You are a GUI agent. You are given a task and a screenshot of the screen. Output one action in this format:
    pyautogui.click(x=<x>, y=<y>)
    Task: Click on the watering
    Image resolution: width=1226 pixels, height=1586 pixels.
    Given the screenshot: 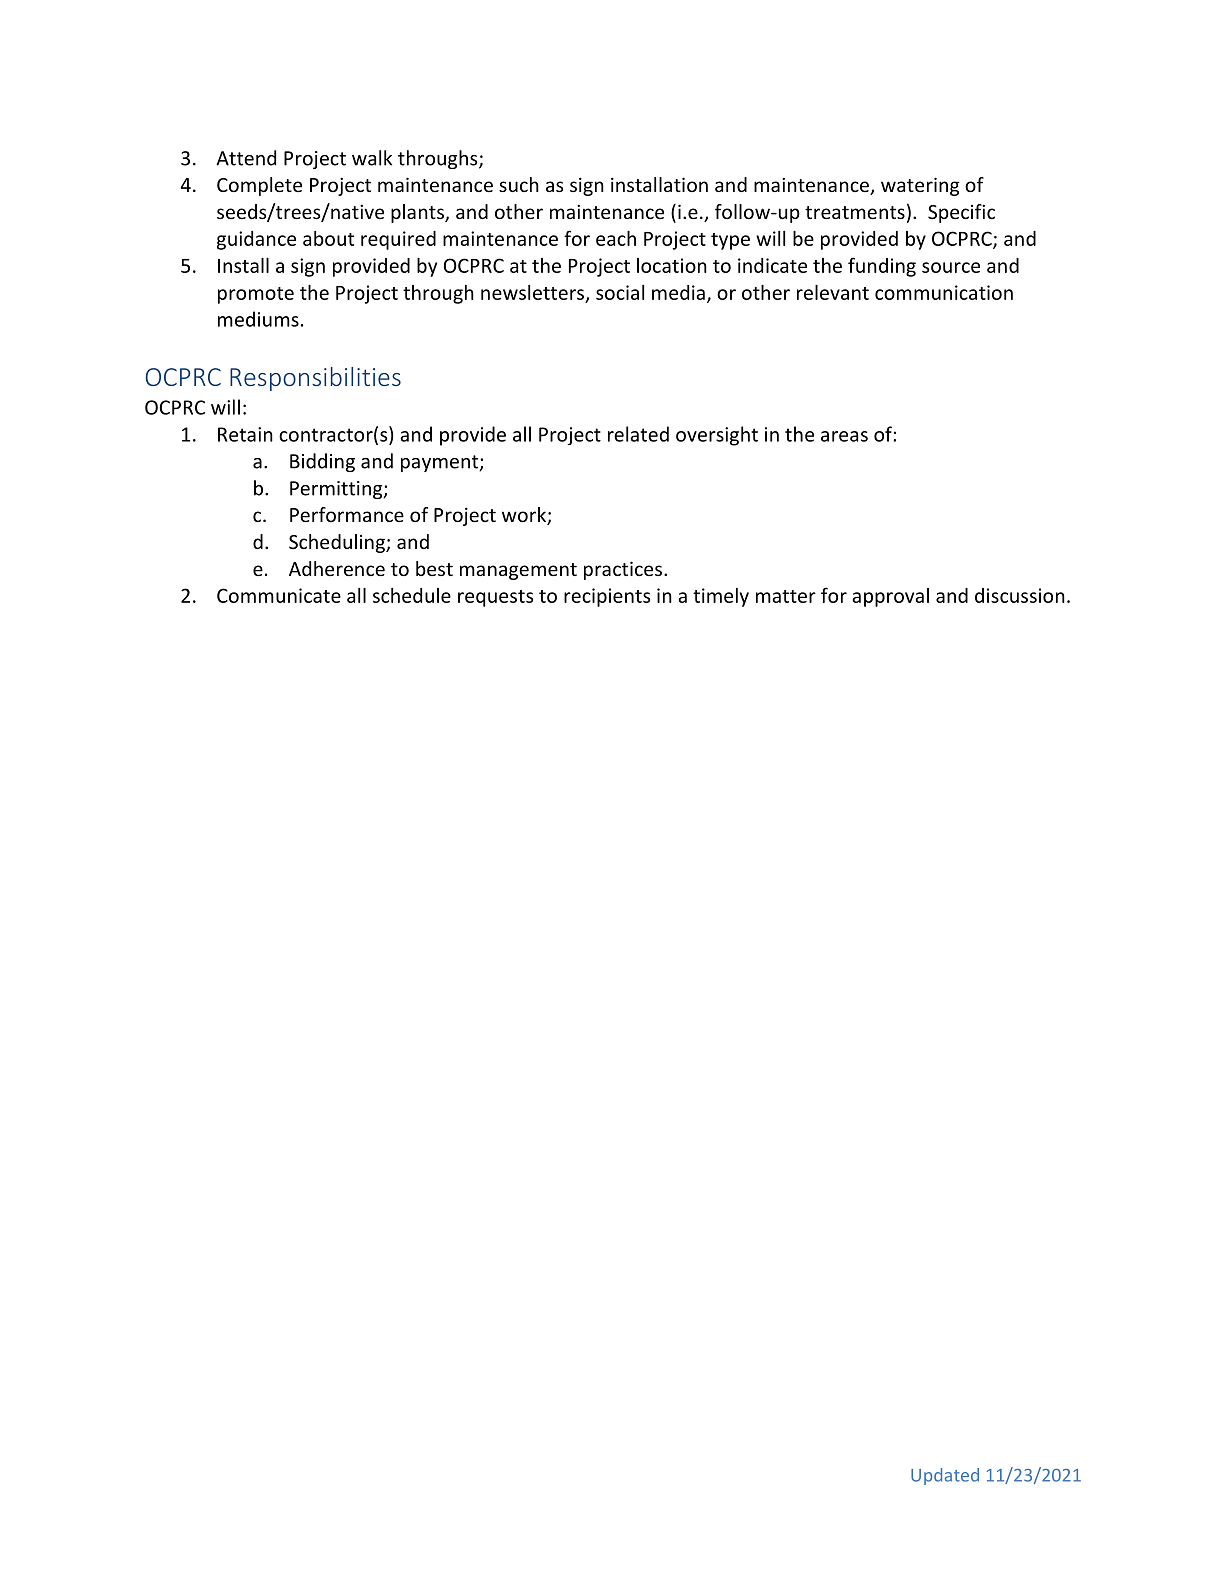 What is the action you would take?
    pyautogui.click(x=920, y=186)
